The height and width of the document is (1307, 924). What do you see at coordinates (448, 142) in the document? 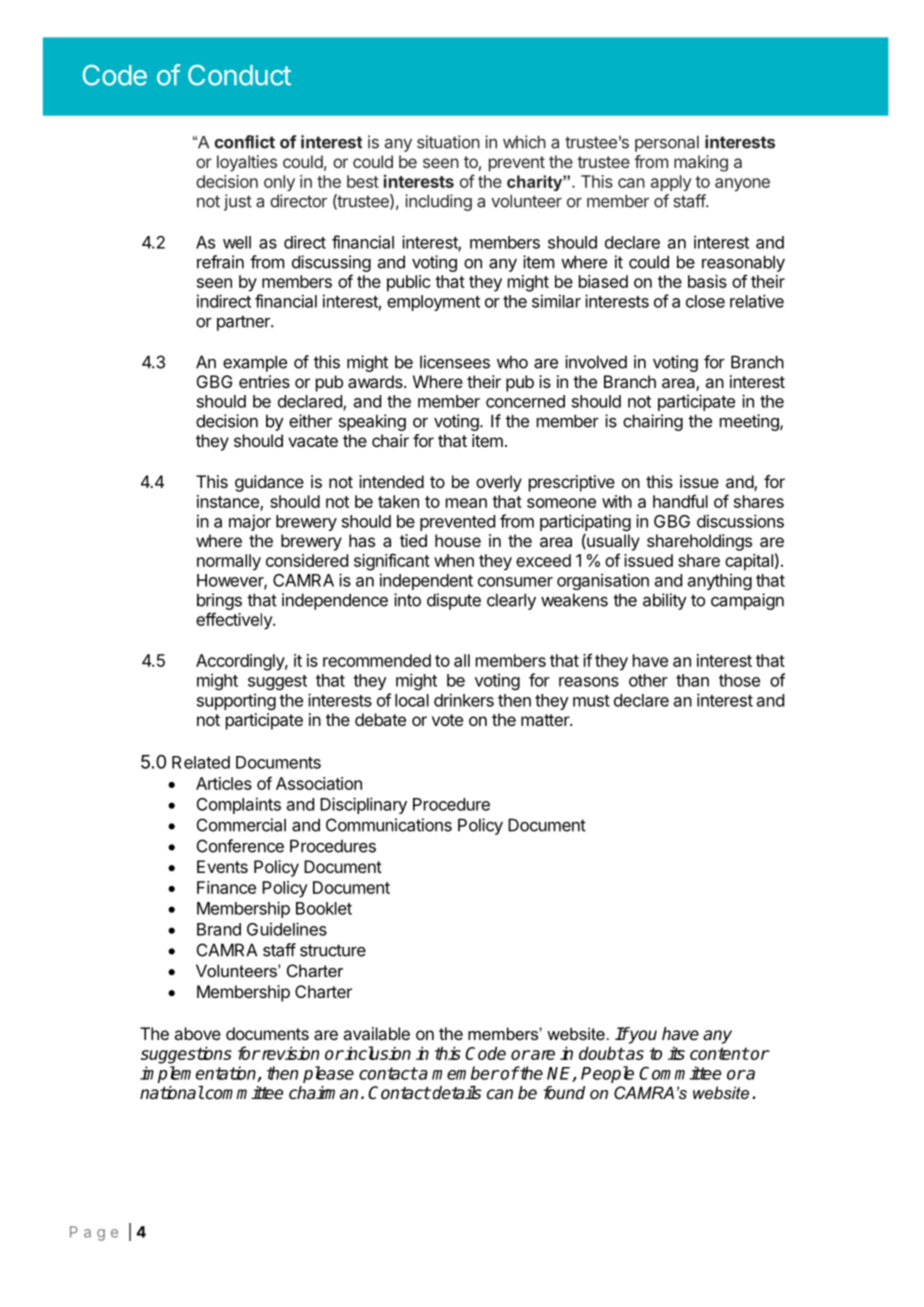
I see `situation` at bounding box center [448, 142].
